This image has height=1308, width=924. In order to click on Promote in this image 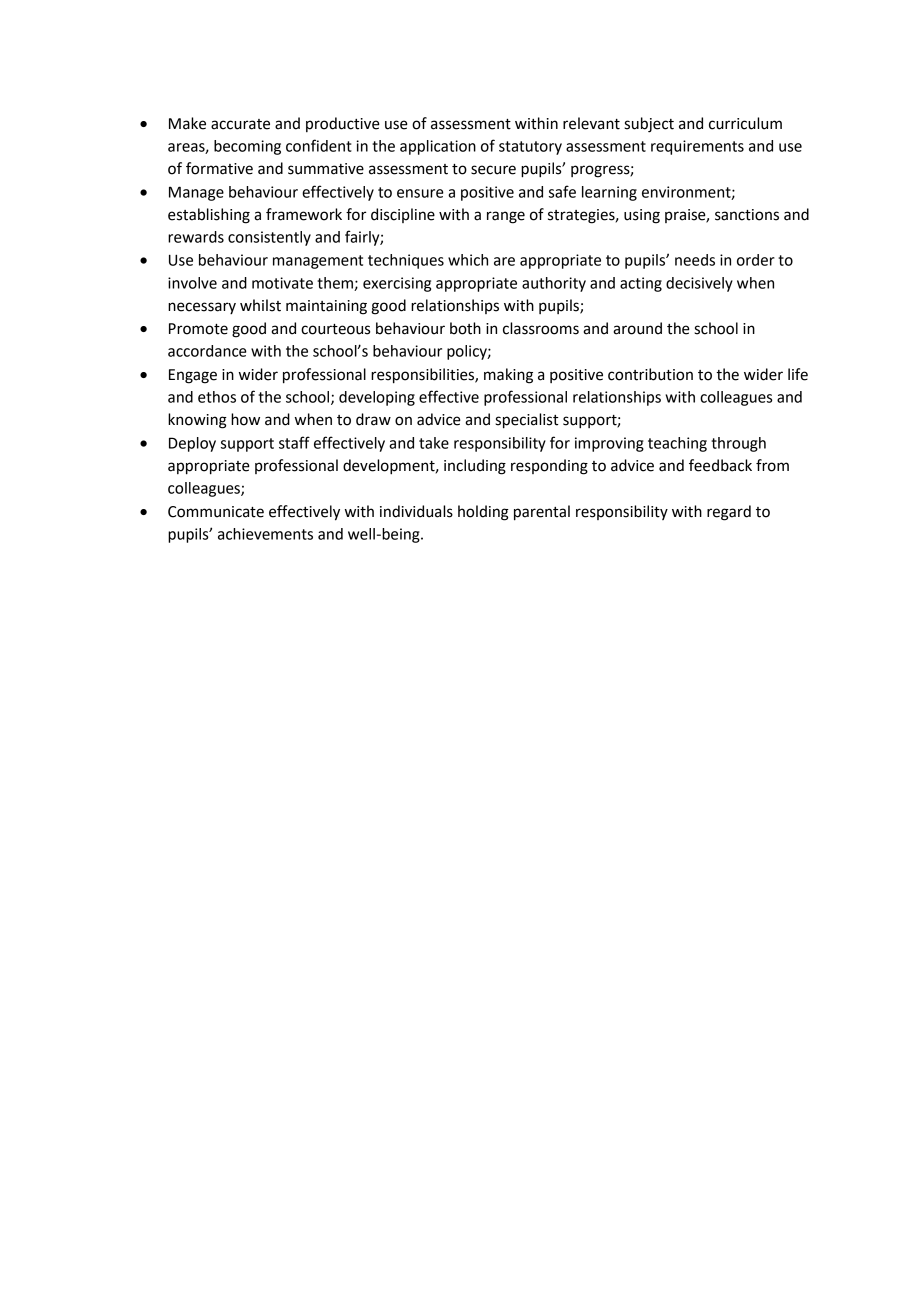, I will do `click(198, 329)`.
